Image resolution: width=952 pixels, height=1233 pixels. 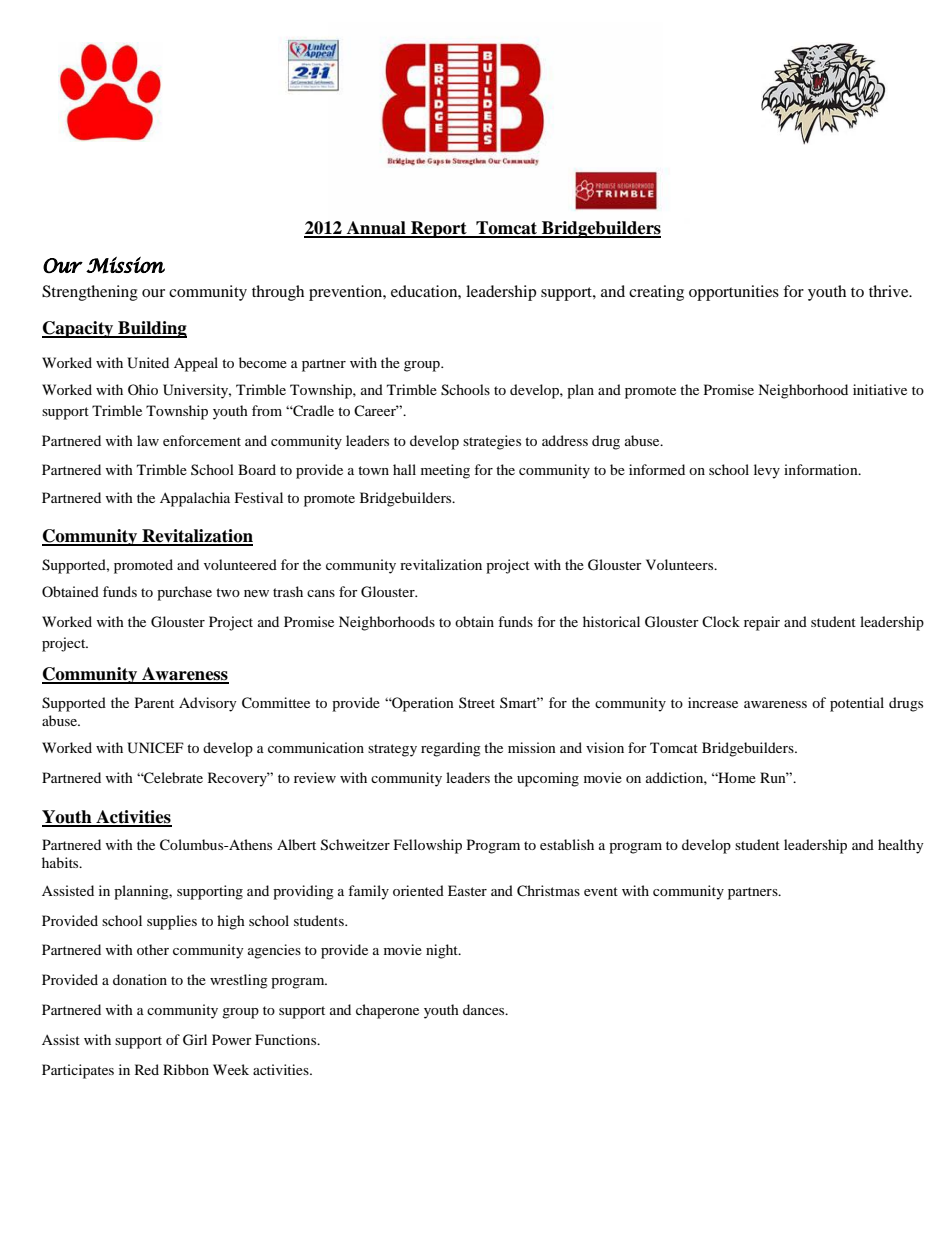 I want to click on repair, so click(x=762, y=623).
